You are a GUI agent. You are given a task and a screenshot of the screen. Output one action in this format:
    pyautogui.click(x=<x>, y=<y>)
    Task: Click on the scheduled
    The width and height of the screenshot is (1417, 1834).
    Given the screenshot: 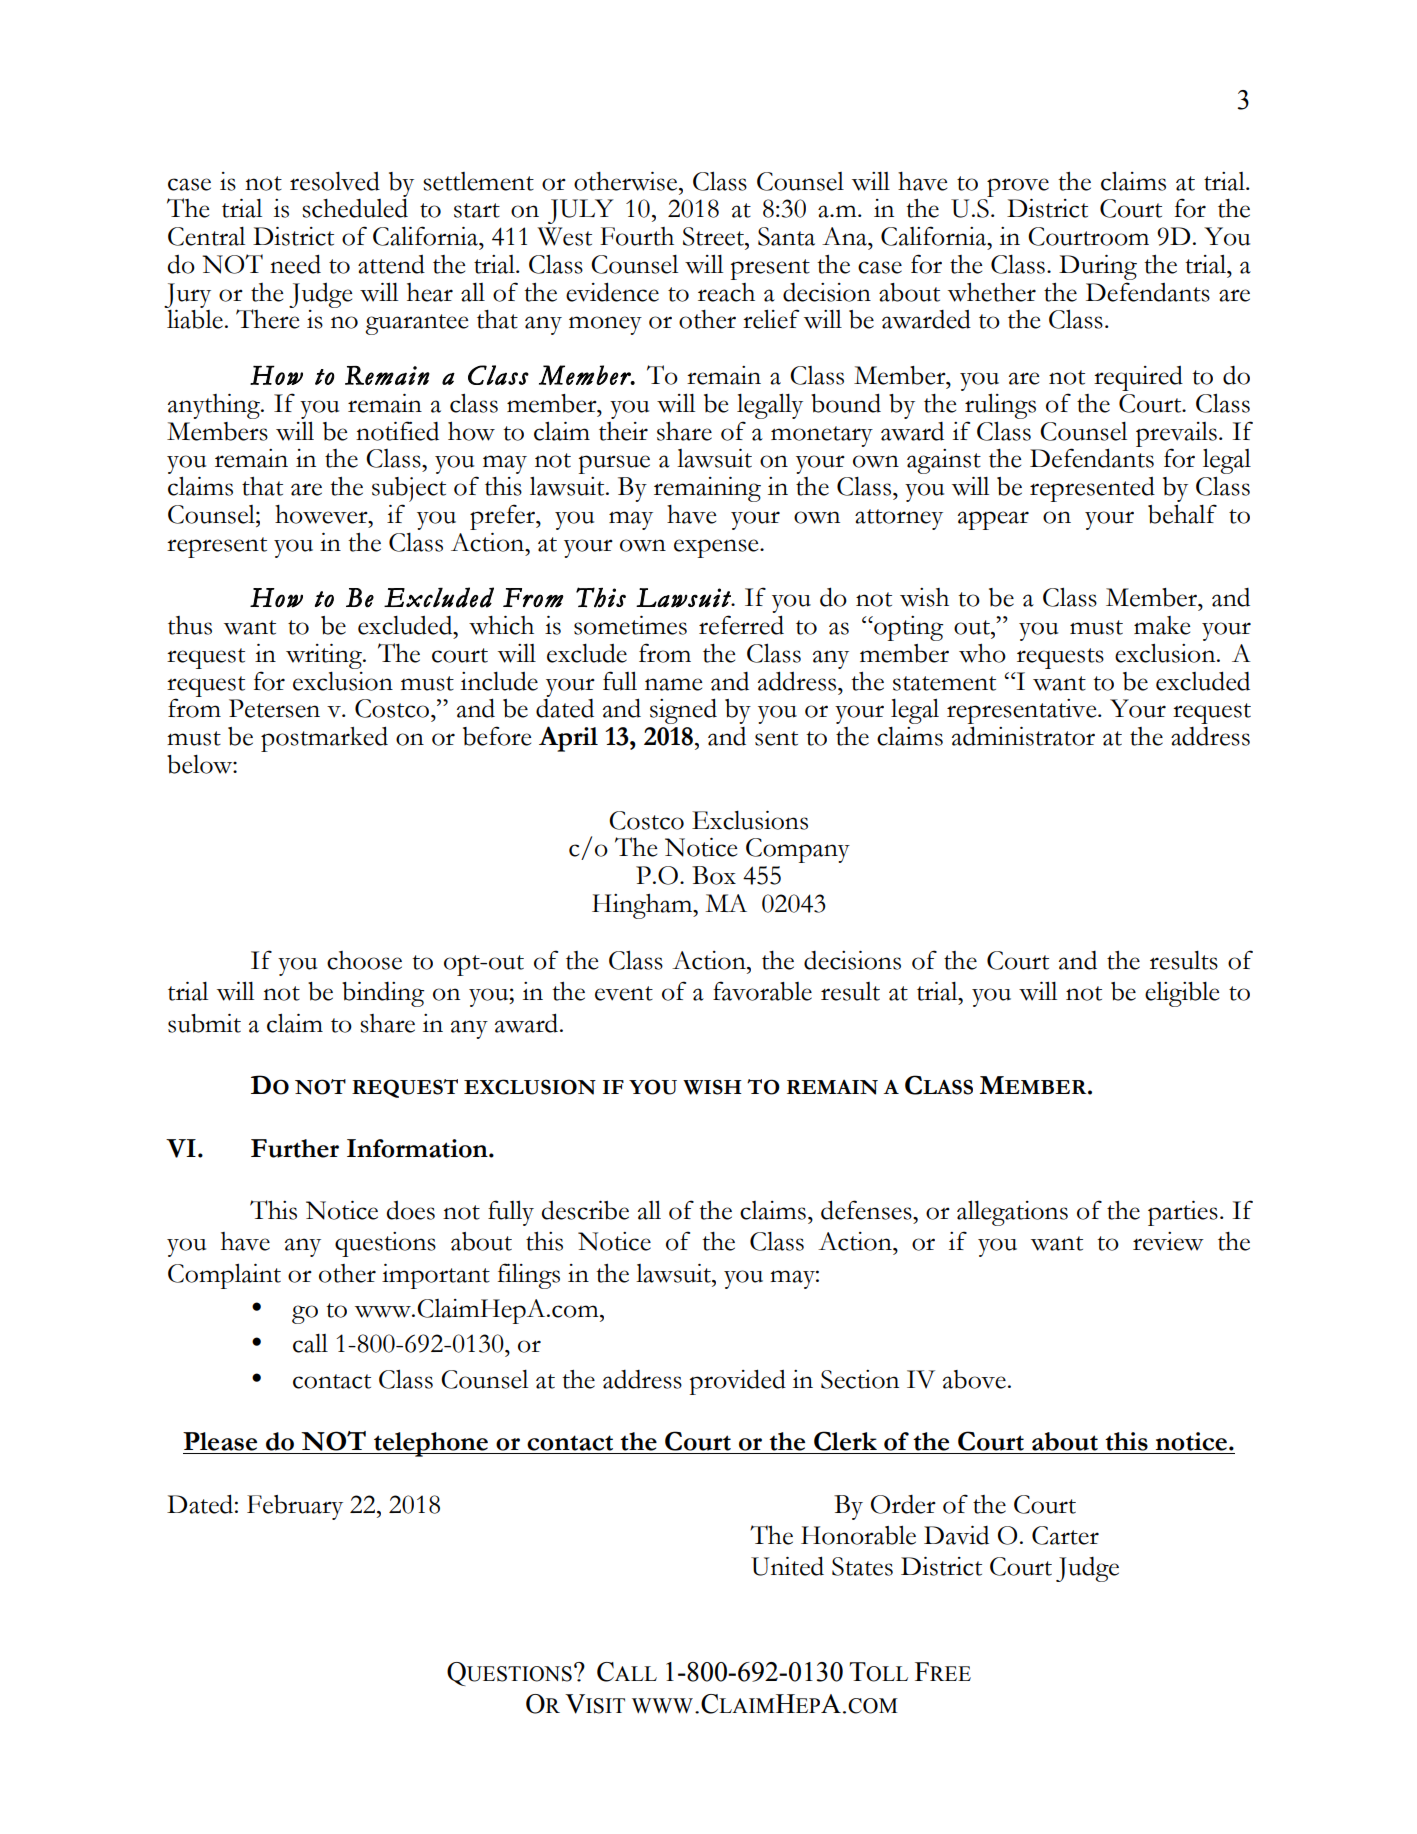 What is the action you would take?
    pyautogui.click(x=355, y=208)
